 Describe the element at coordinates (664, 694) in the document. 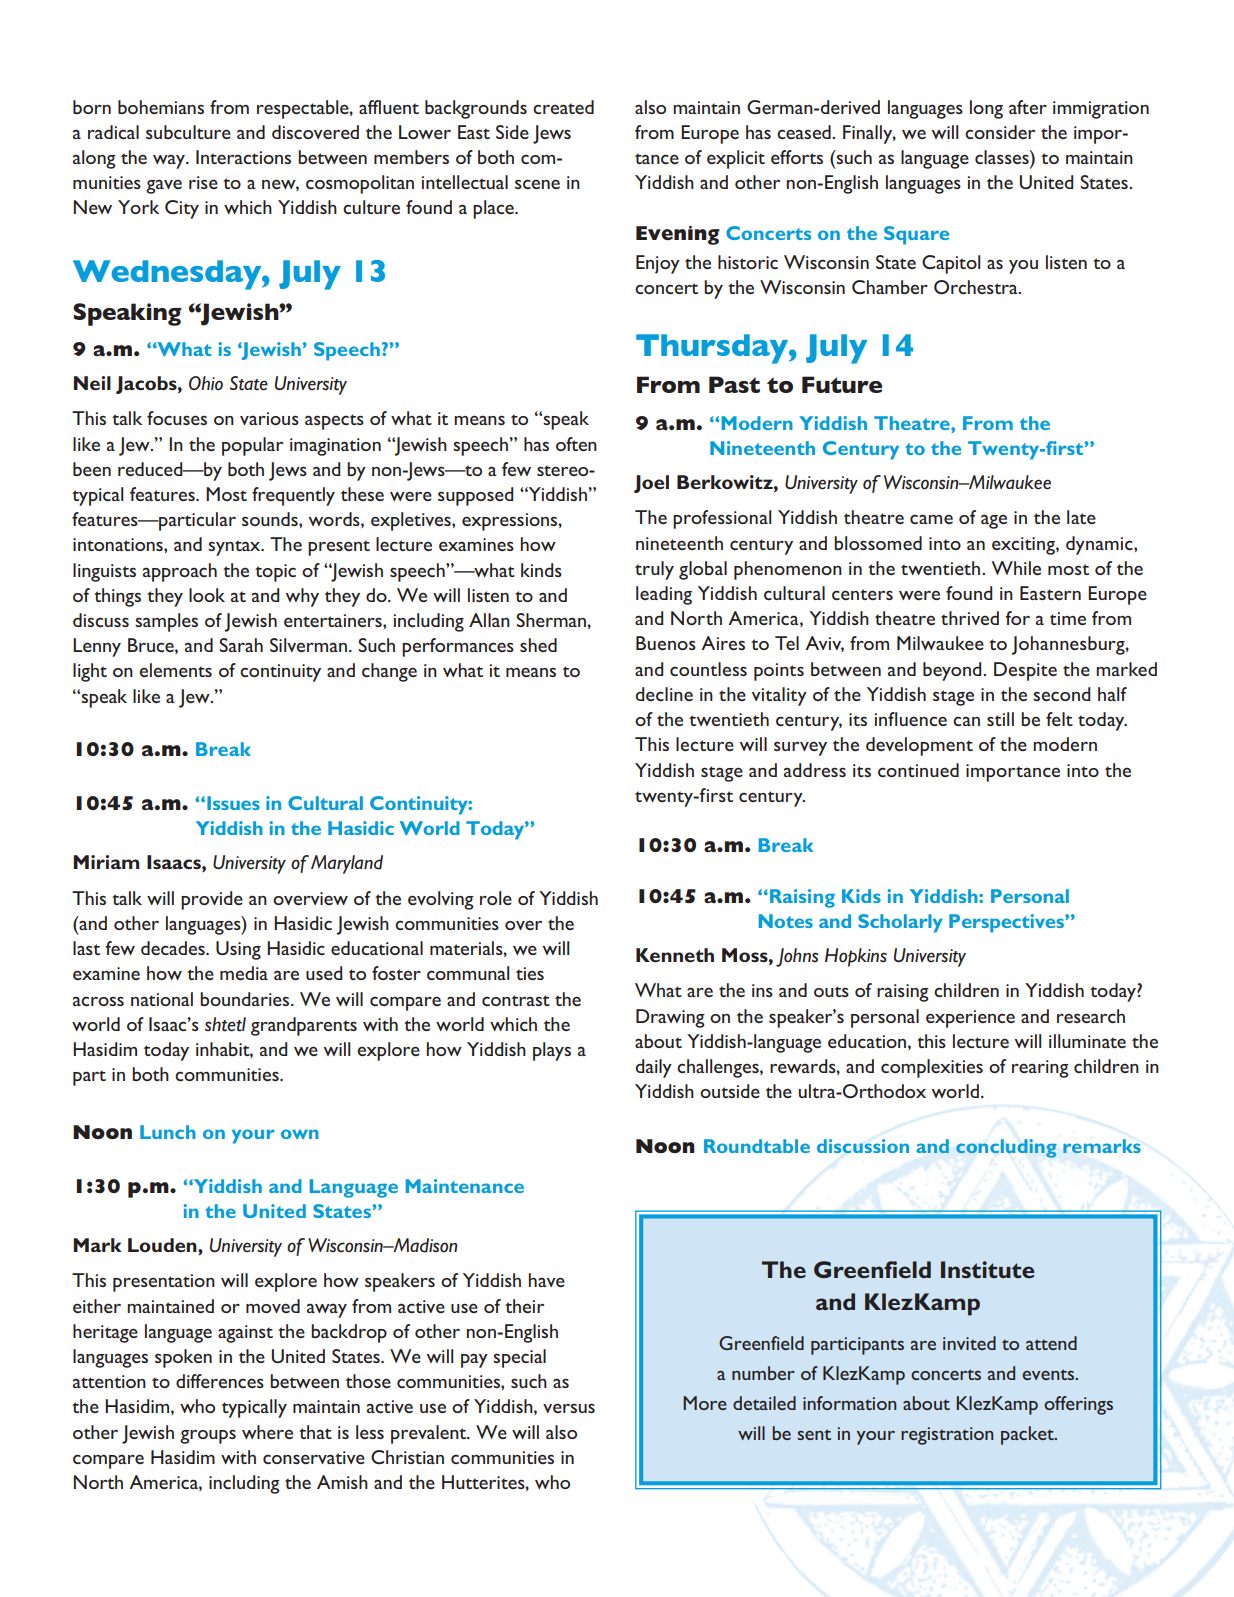

I see `decline` at that location.
